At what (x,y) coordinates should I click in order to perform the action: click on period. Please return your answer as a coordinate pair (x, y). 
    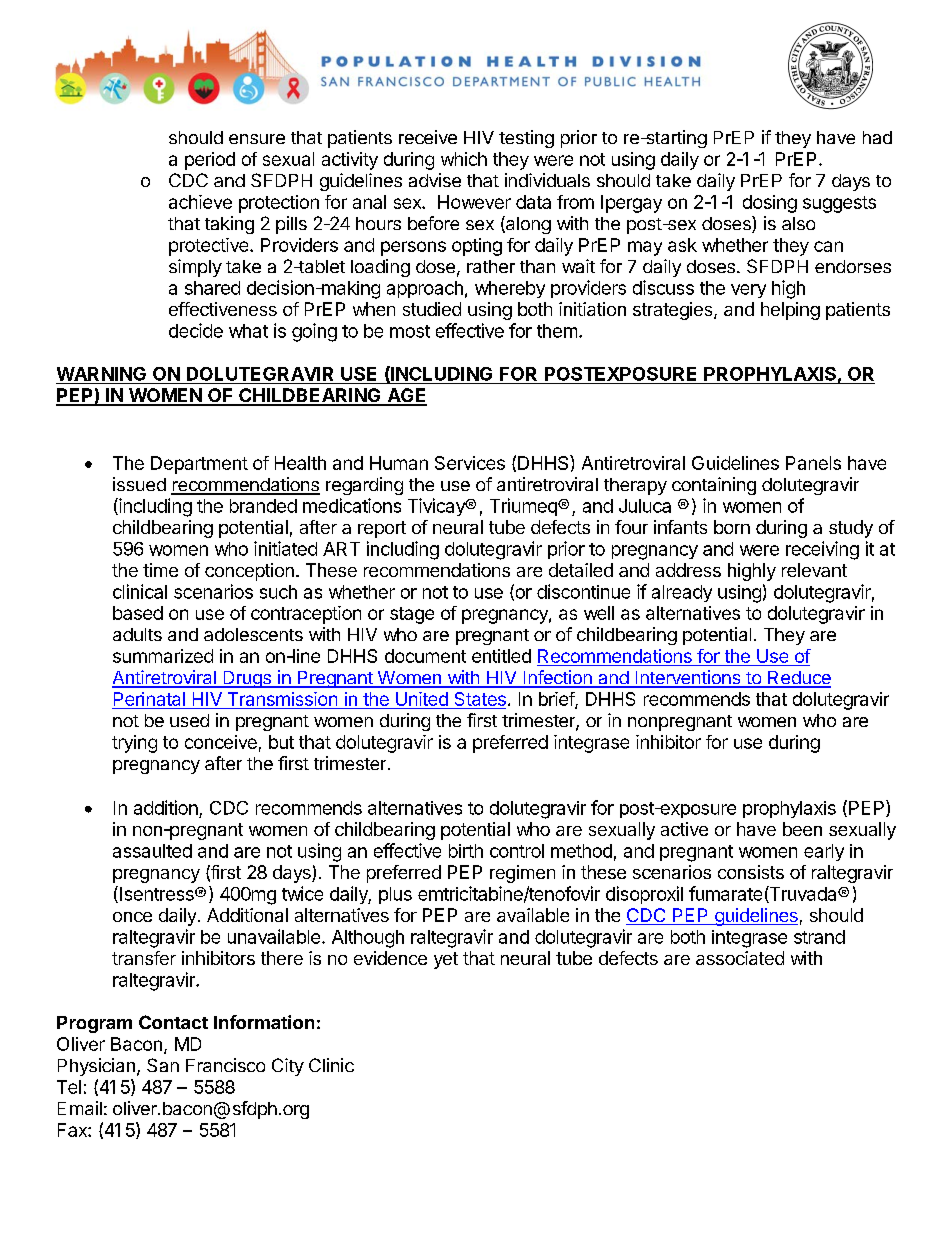
    Looking at the image, I should click on (210, 161).
